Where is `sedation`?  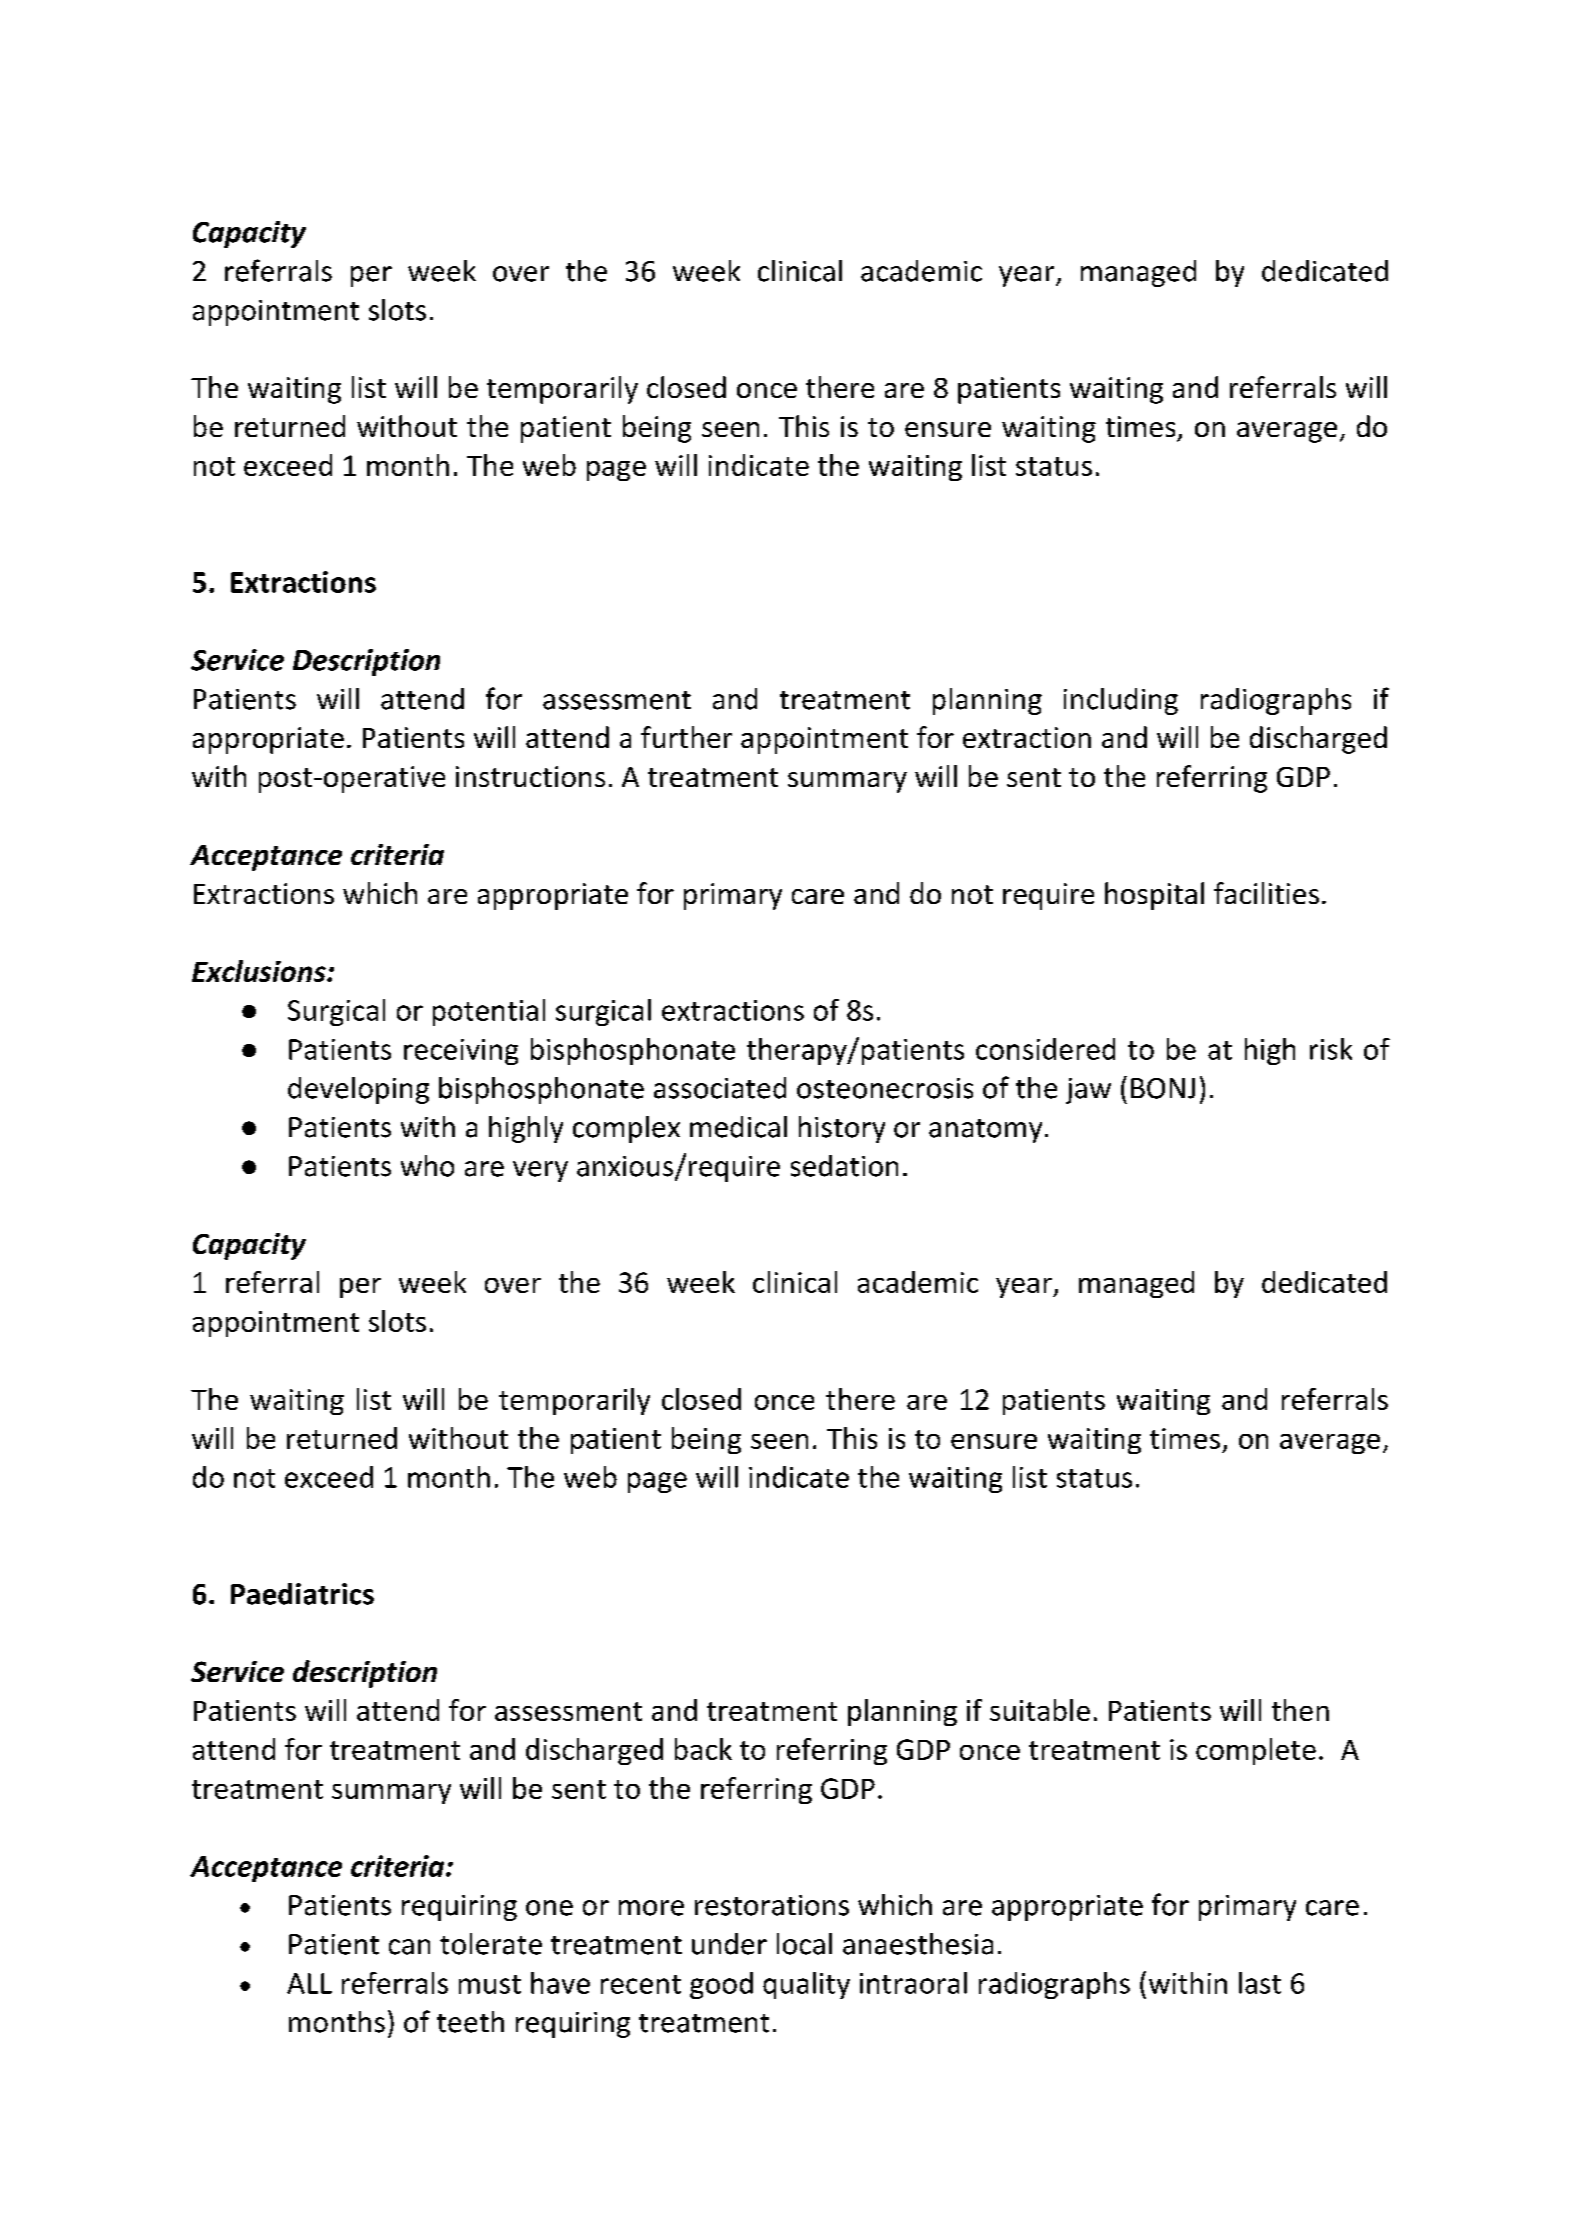
sedation is located at coordinates (844, 1166).
